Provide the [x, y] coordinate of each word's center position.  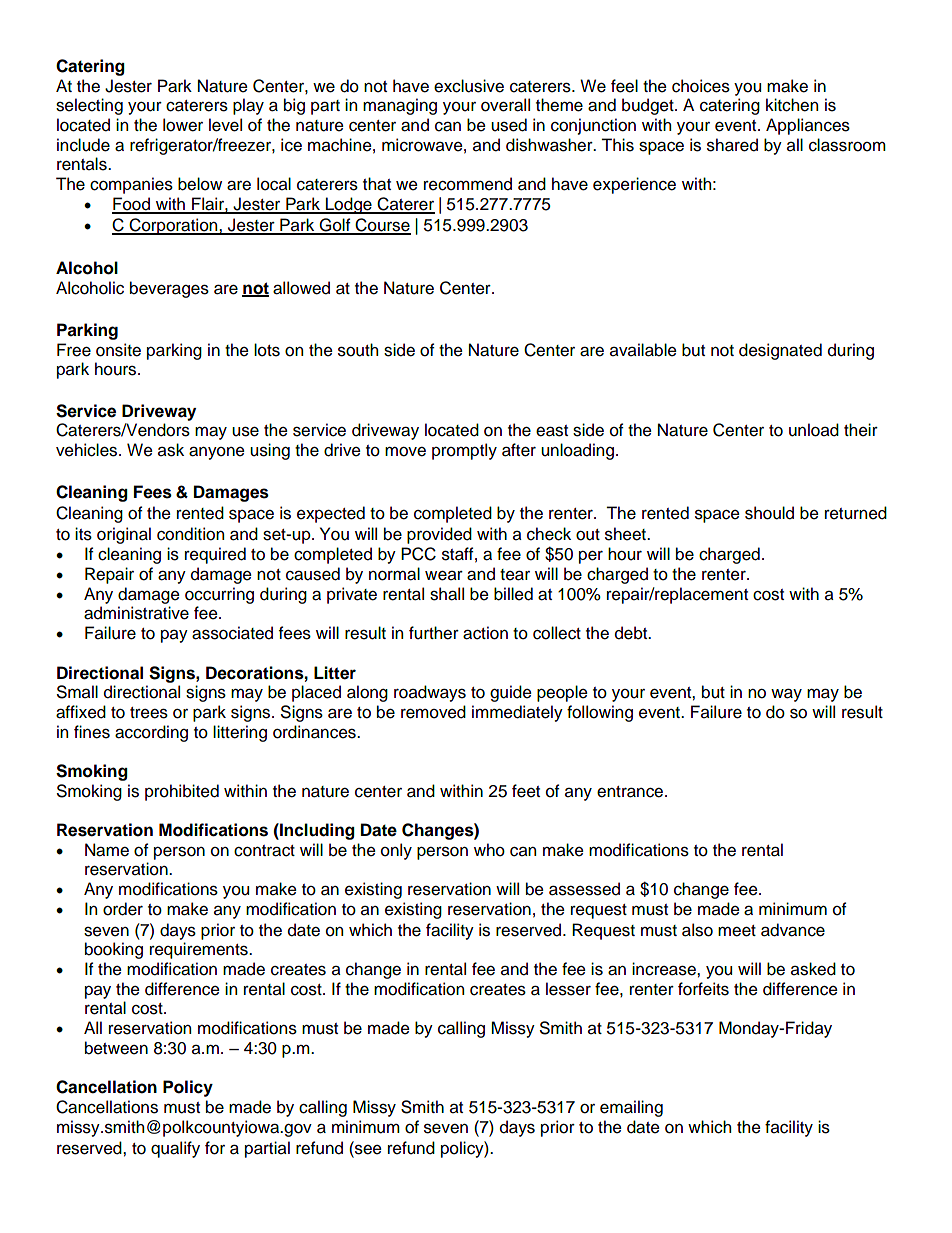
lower [183, 125]
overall [505, 105]
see [367, 1148]
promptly [464, 451]
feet [526, 791]
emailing [631, 1108]
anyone [217, 453]
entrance [631, 792]
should [769, 513]
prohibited [182, 792]
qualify [175, 1149]
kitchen [792, 105]
